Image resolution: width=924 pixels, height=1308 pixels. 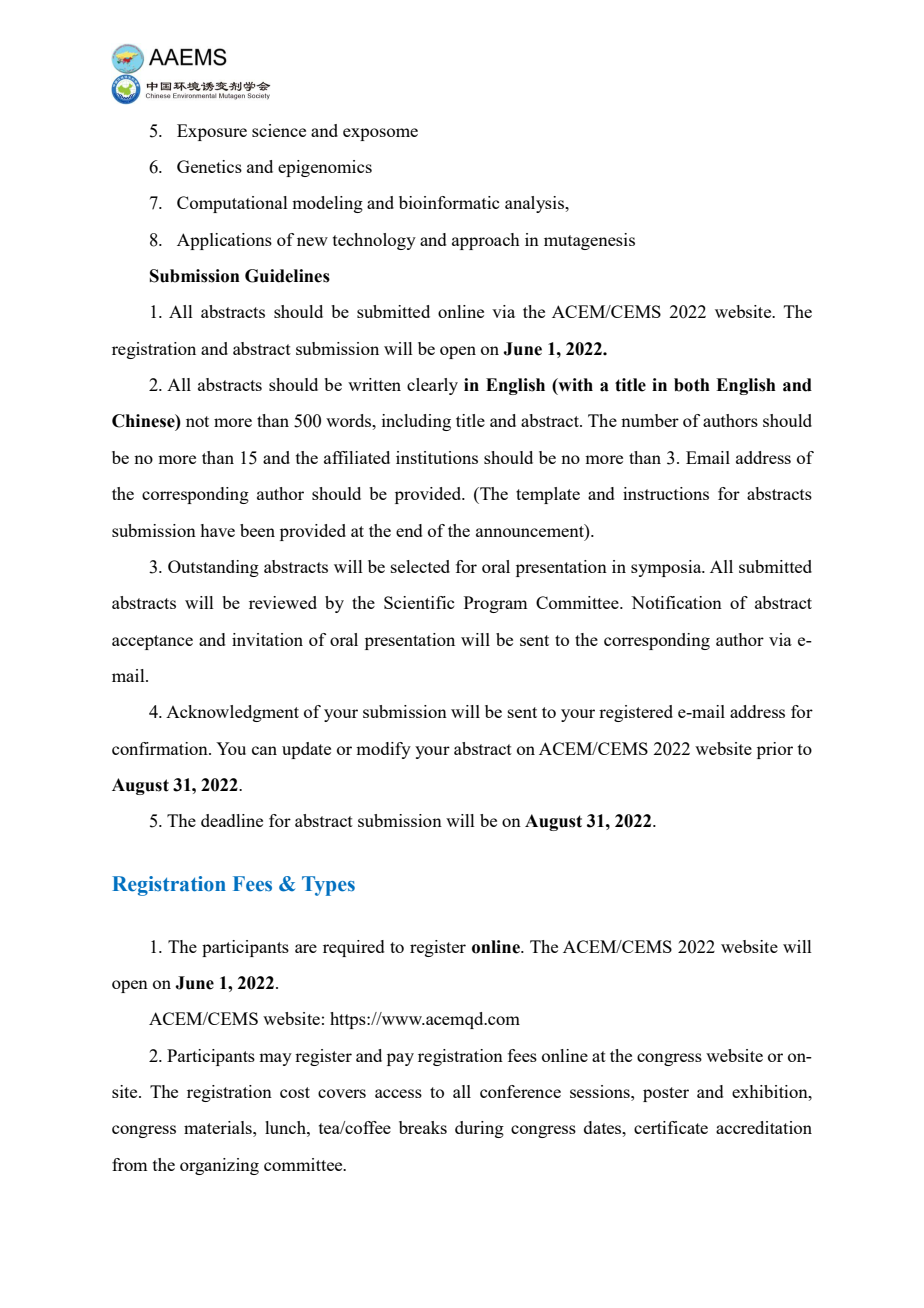 I want to click on organizing, so click(x=219, y=1166).
